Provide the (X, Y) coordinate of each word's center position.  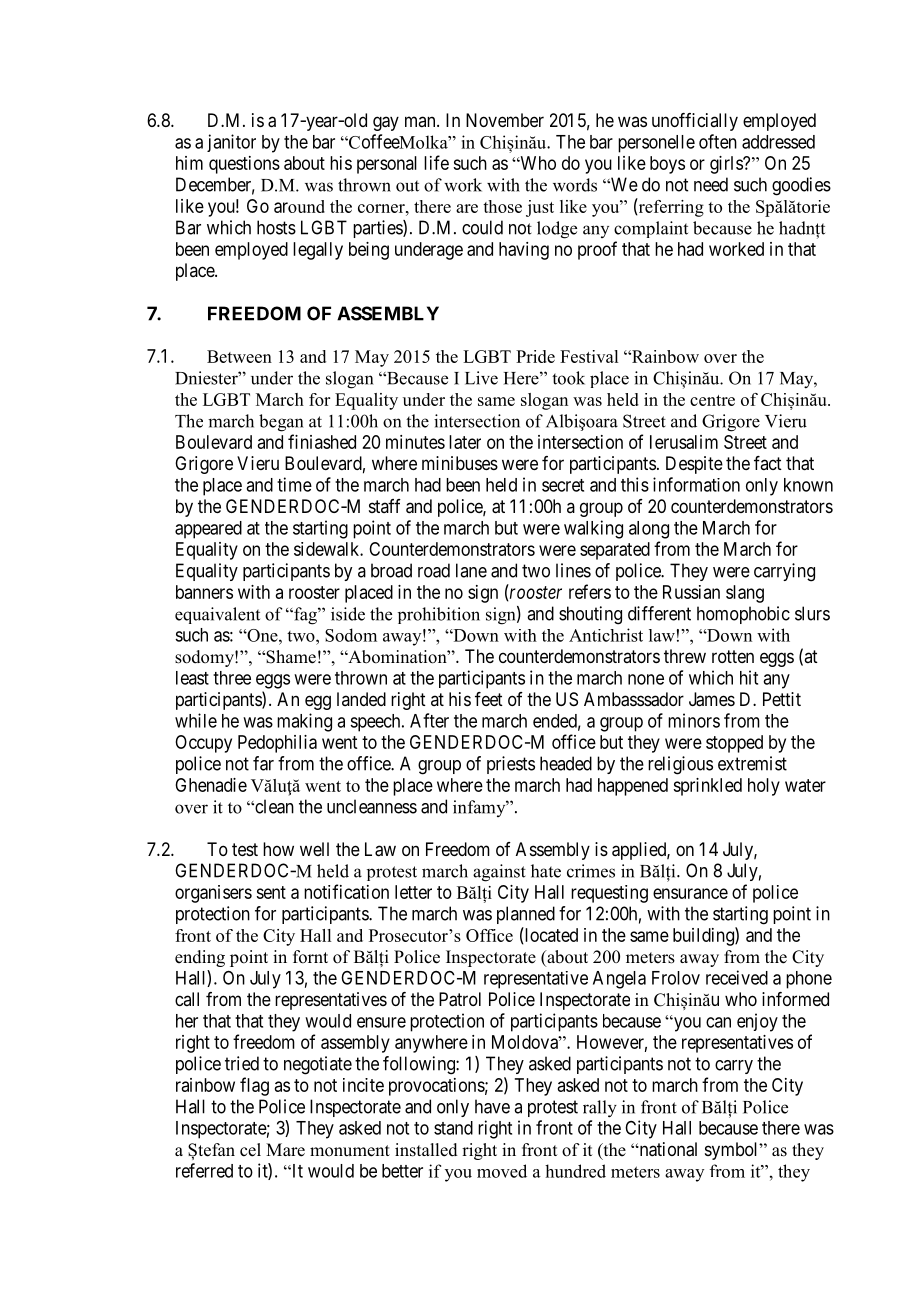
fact (768, 463)
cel (250, 1150)
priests (511, 765)
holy (764, 787)
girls (727, 165)
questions (244, 165)
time (294, 484)
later (465, 442)
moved (502, 1171)
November (505, 120)
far (263, 763)
